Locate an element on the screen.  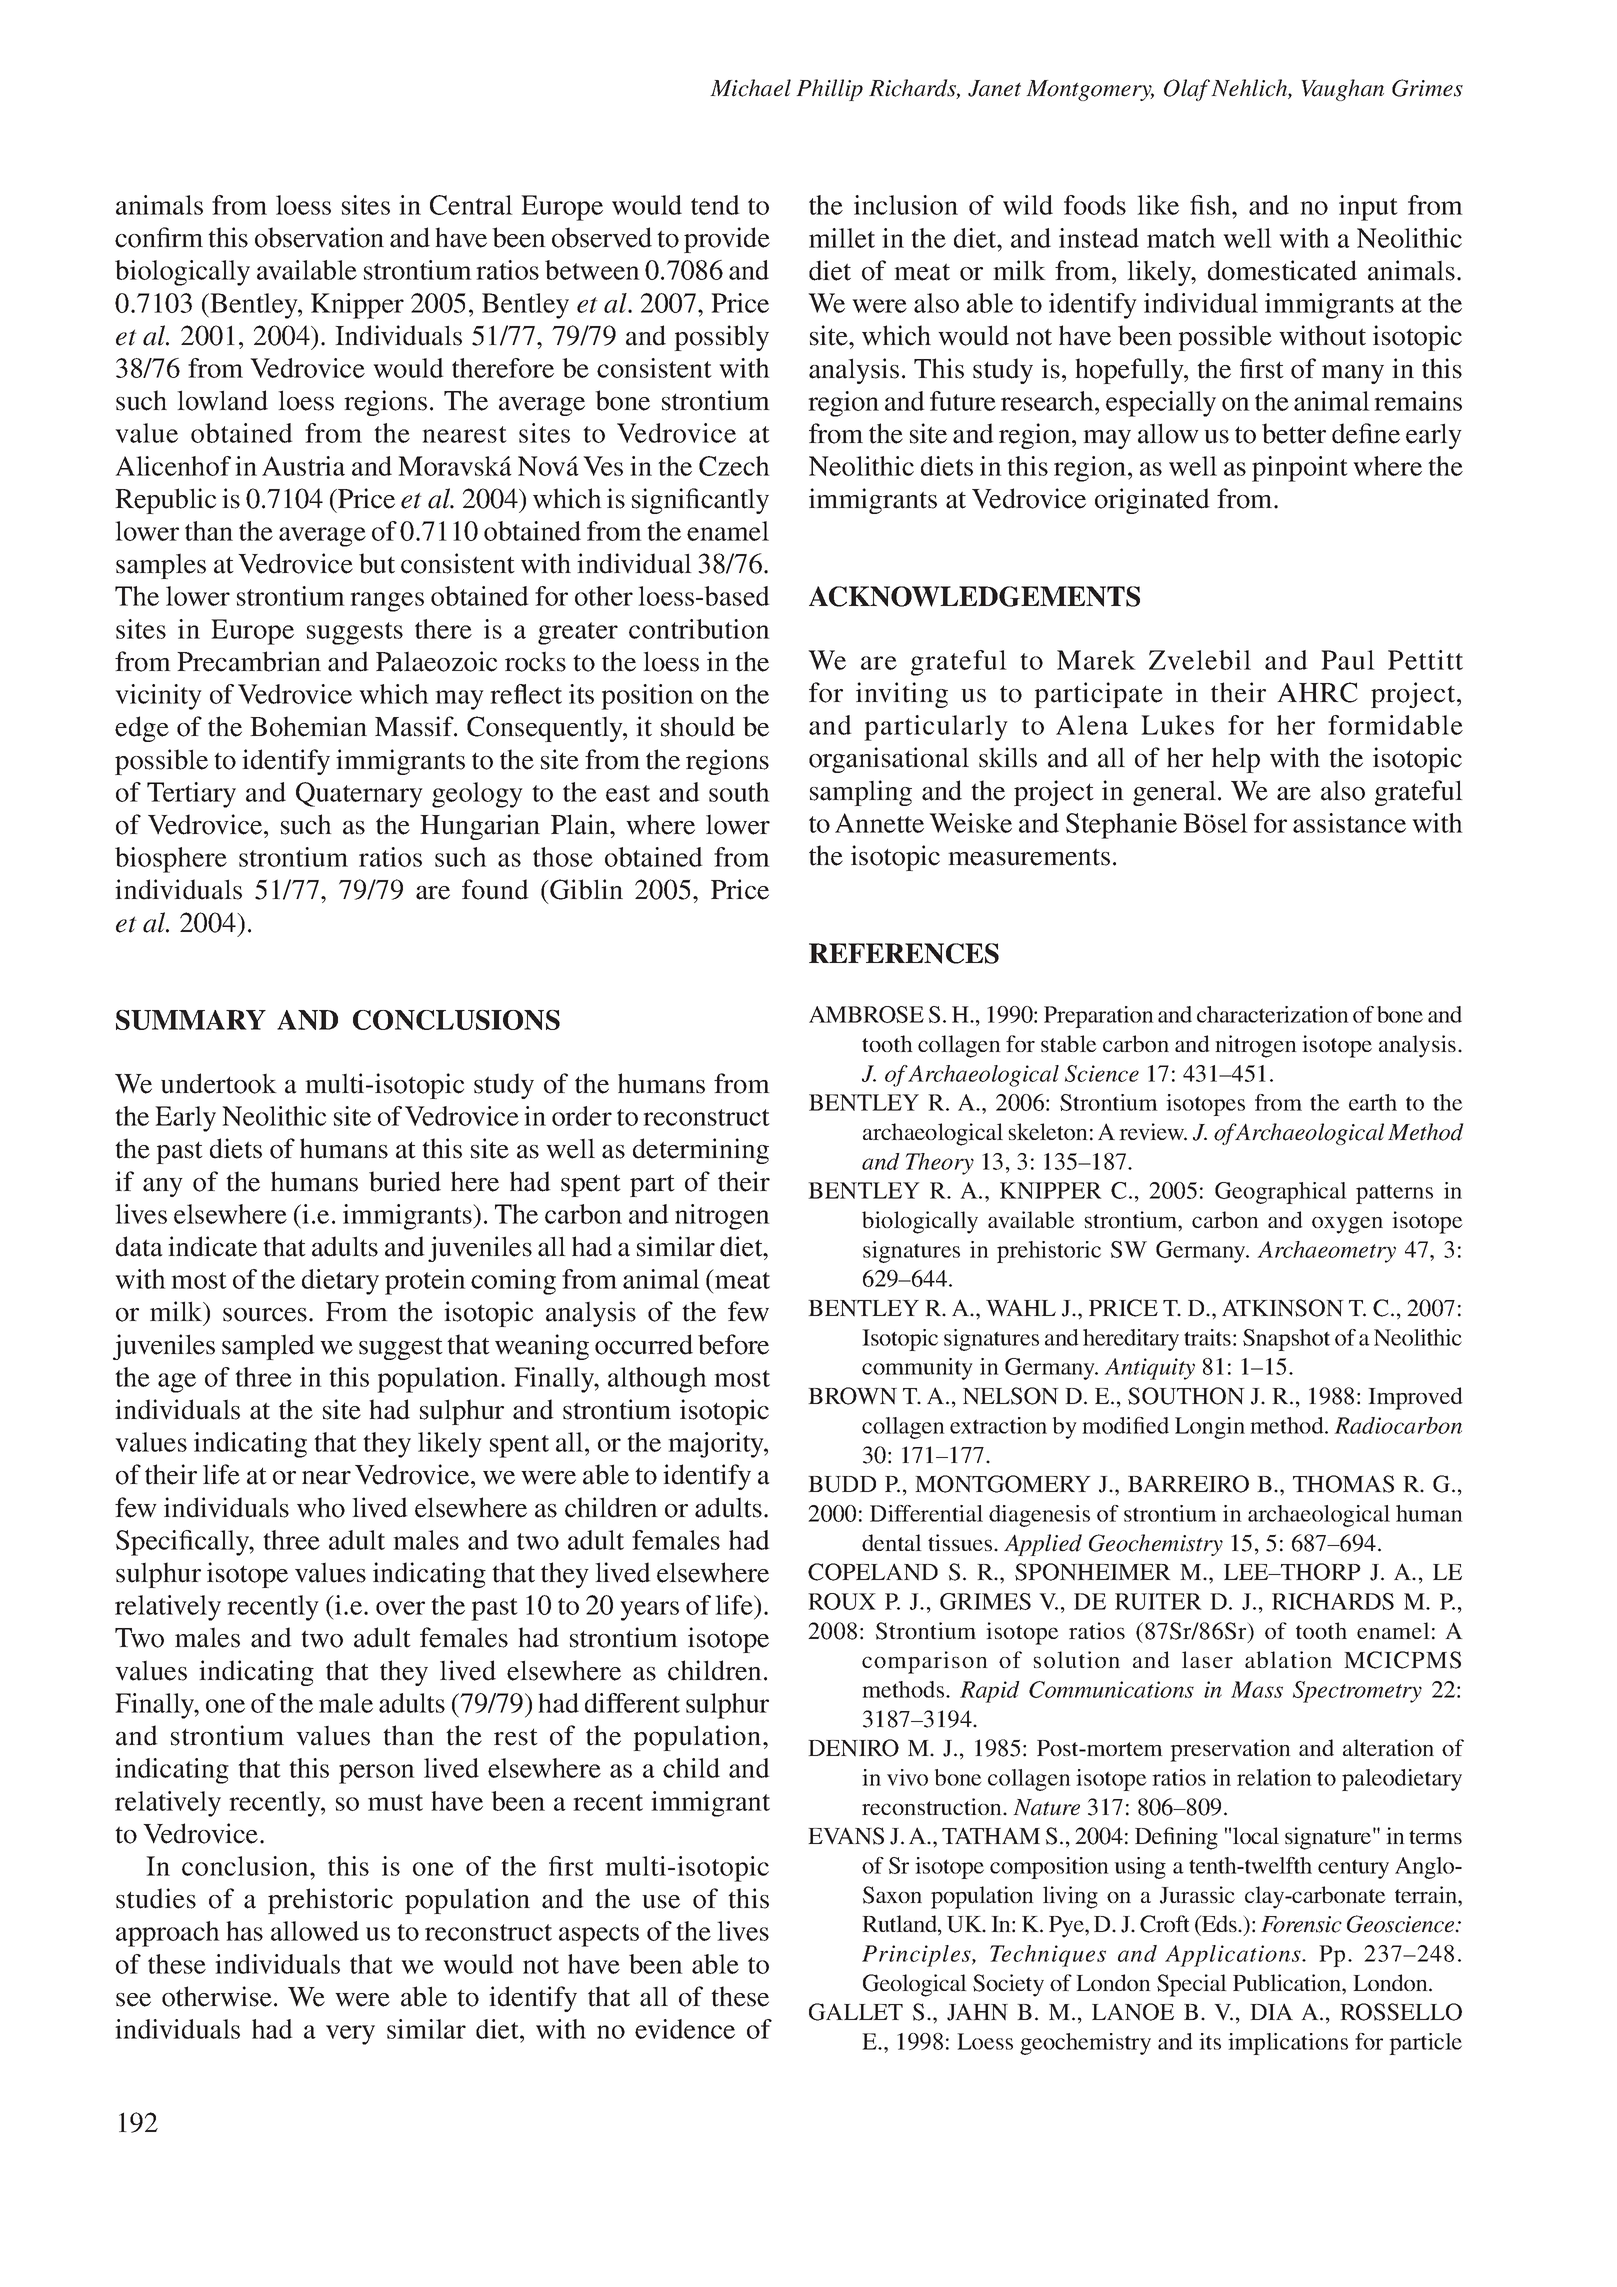
has is located at coordinates (244, 1931).
